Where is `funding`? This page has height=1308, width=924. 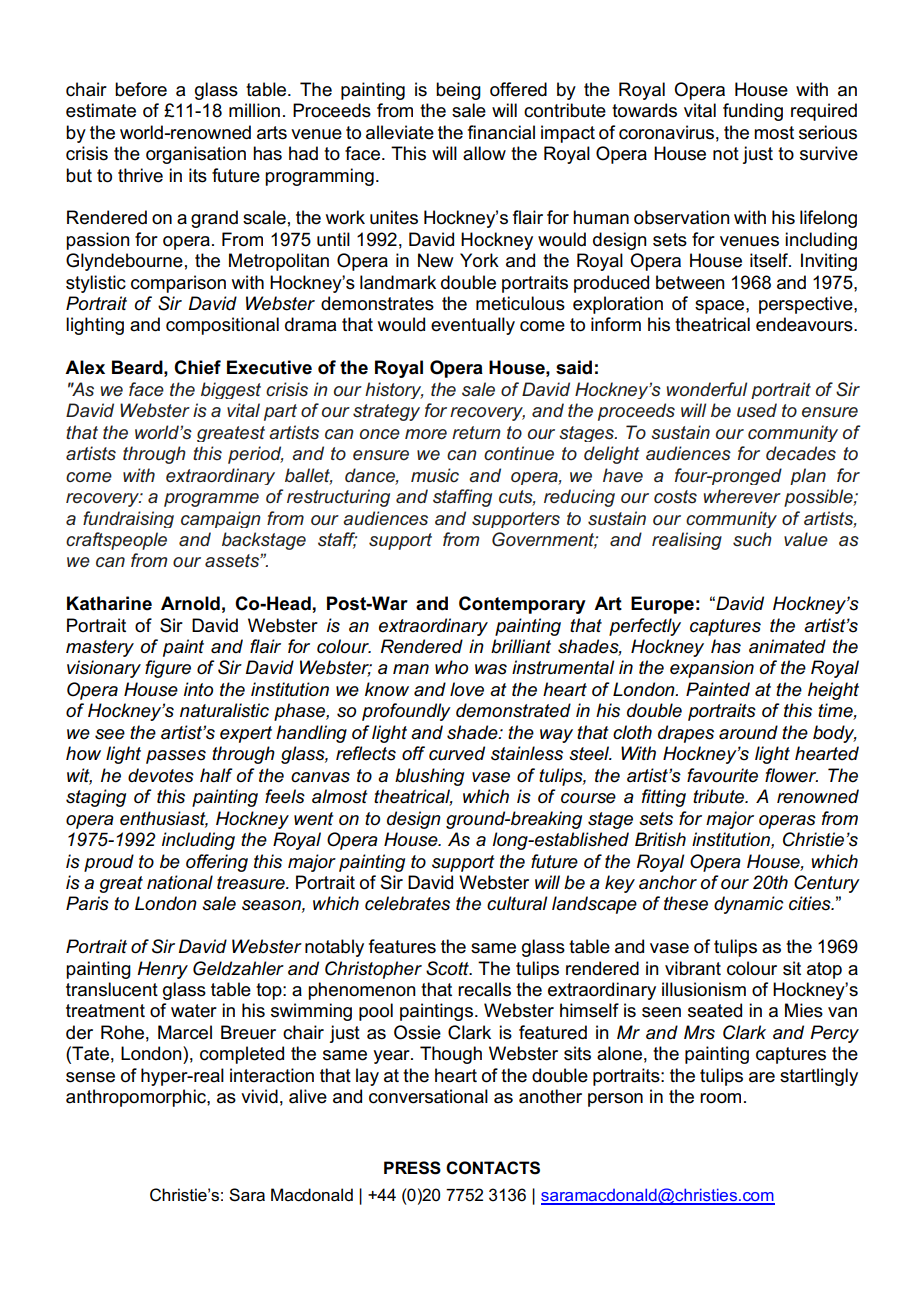
funding is located at coordinates (753, 112).
